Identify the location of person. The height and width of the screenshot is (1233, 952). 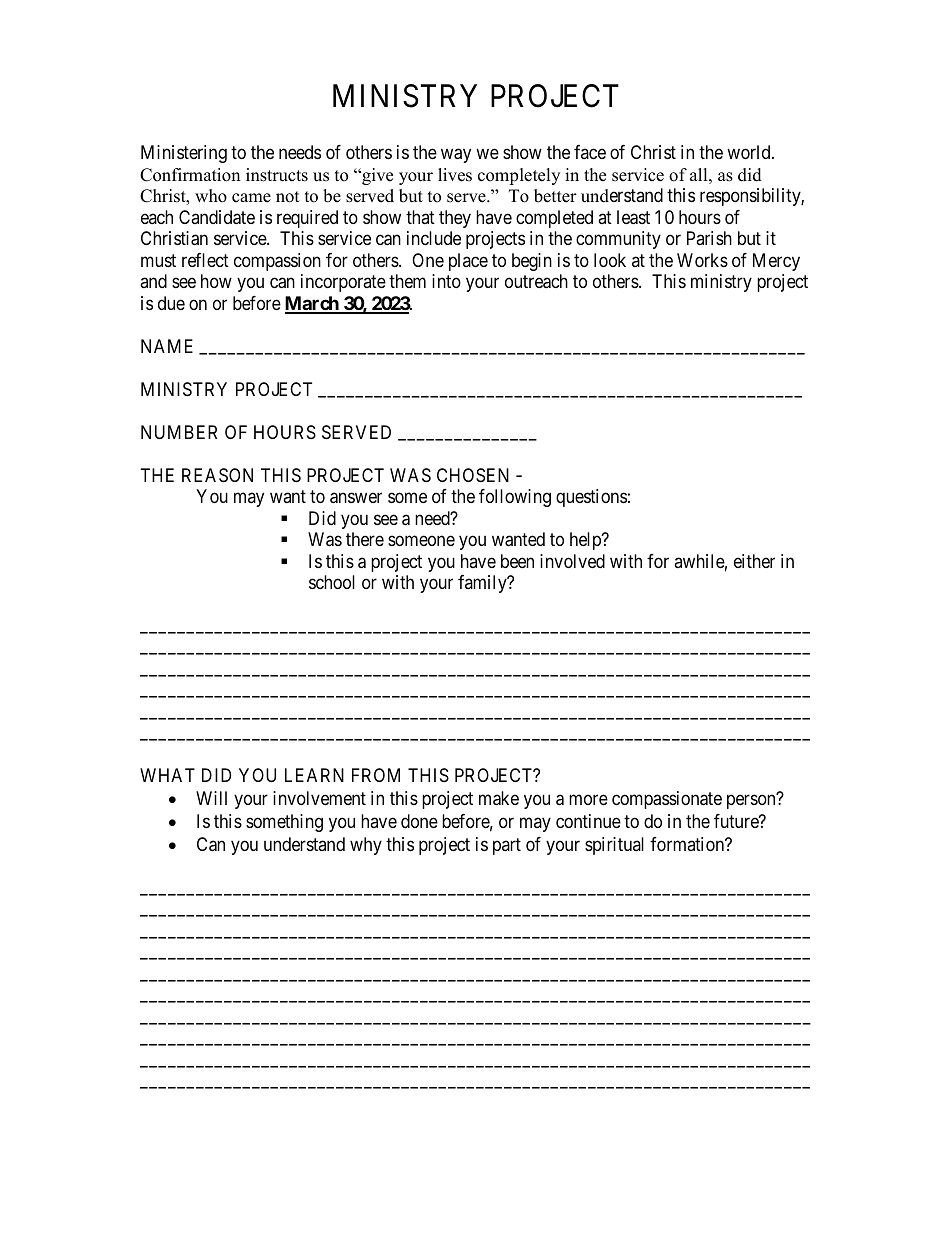
(751, 802).
